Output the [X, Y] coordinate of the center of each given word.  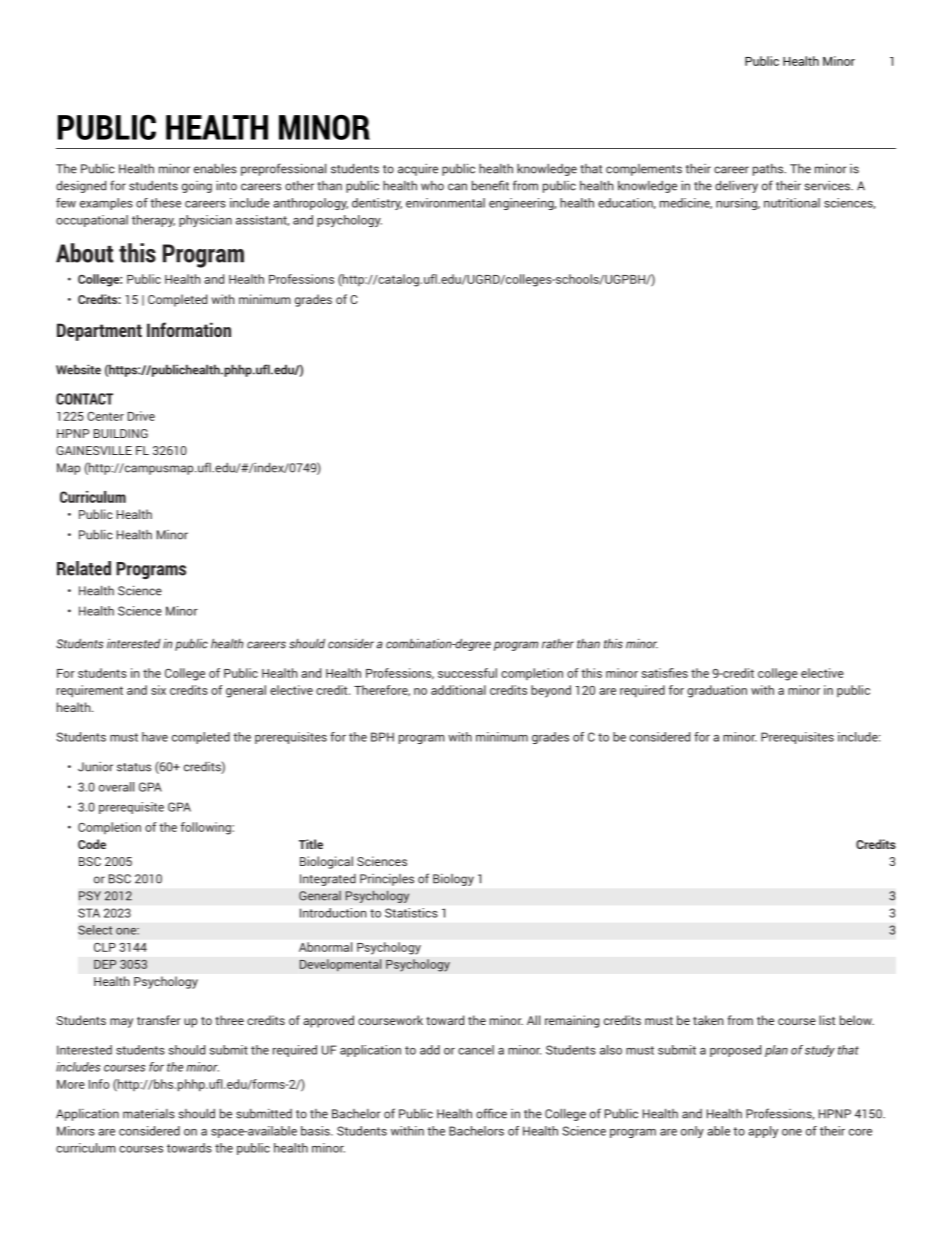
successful [467, 673]
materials [149, 1114]
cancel [476, 1050]
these [165, 203]
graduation [717, 691]
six [158, 690]
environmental [445, 203]
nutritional [792, 203]
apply [763, 1132]
